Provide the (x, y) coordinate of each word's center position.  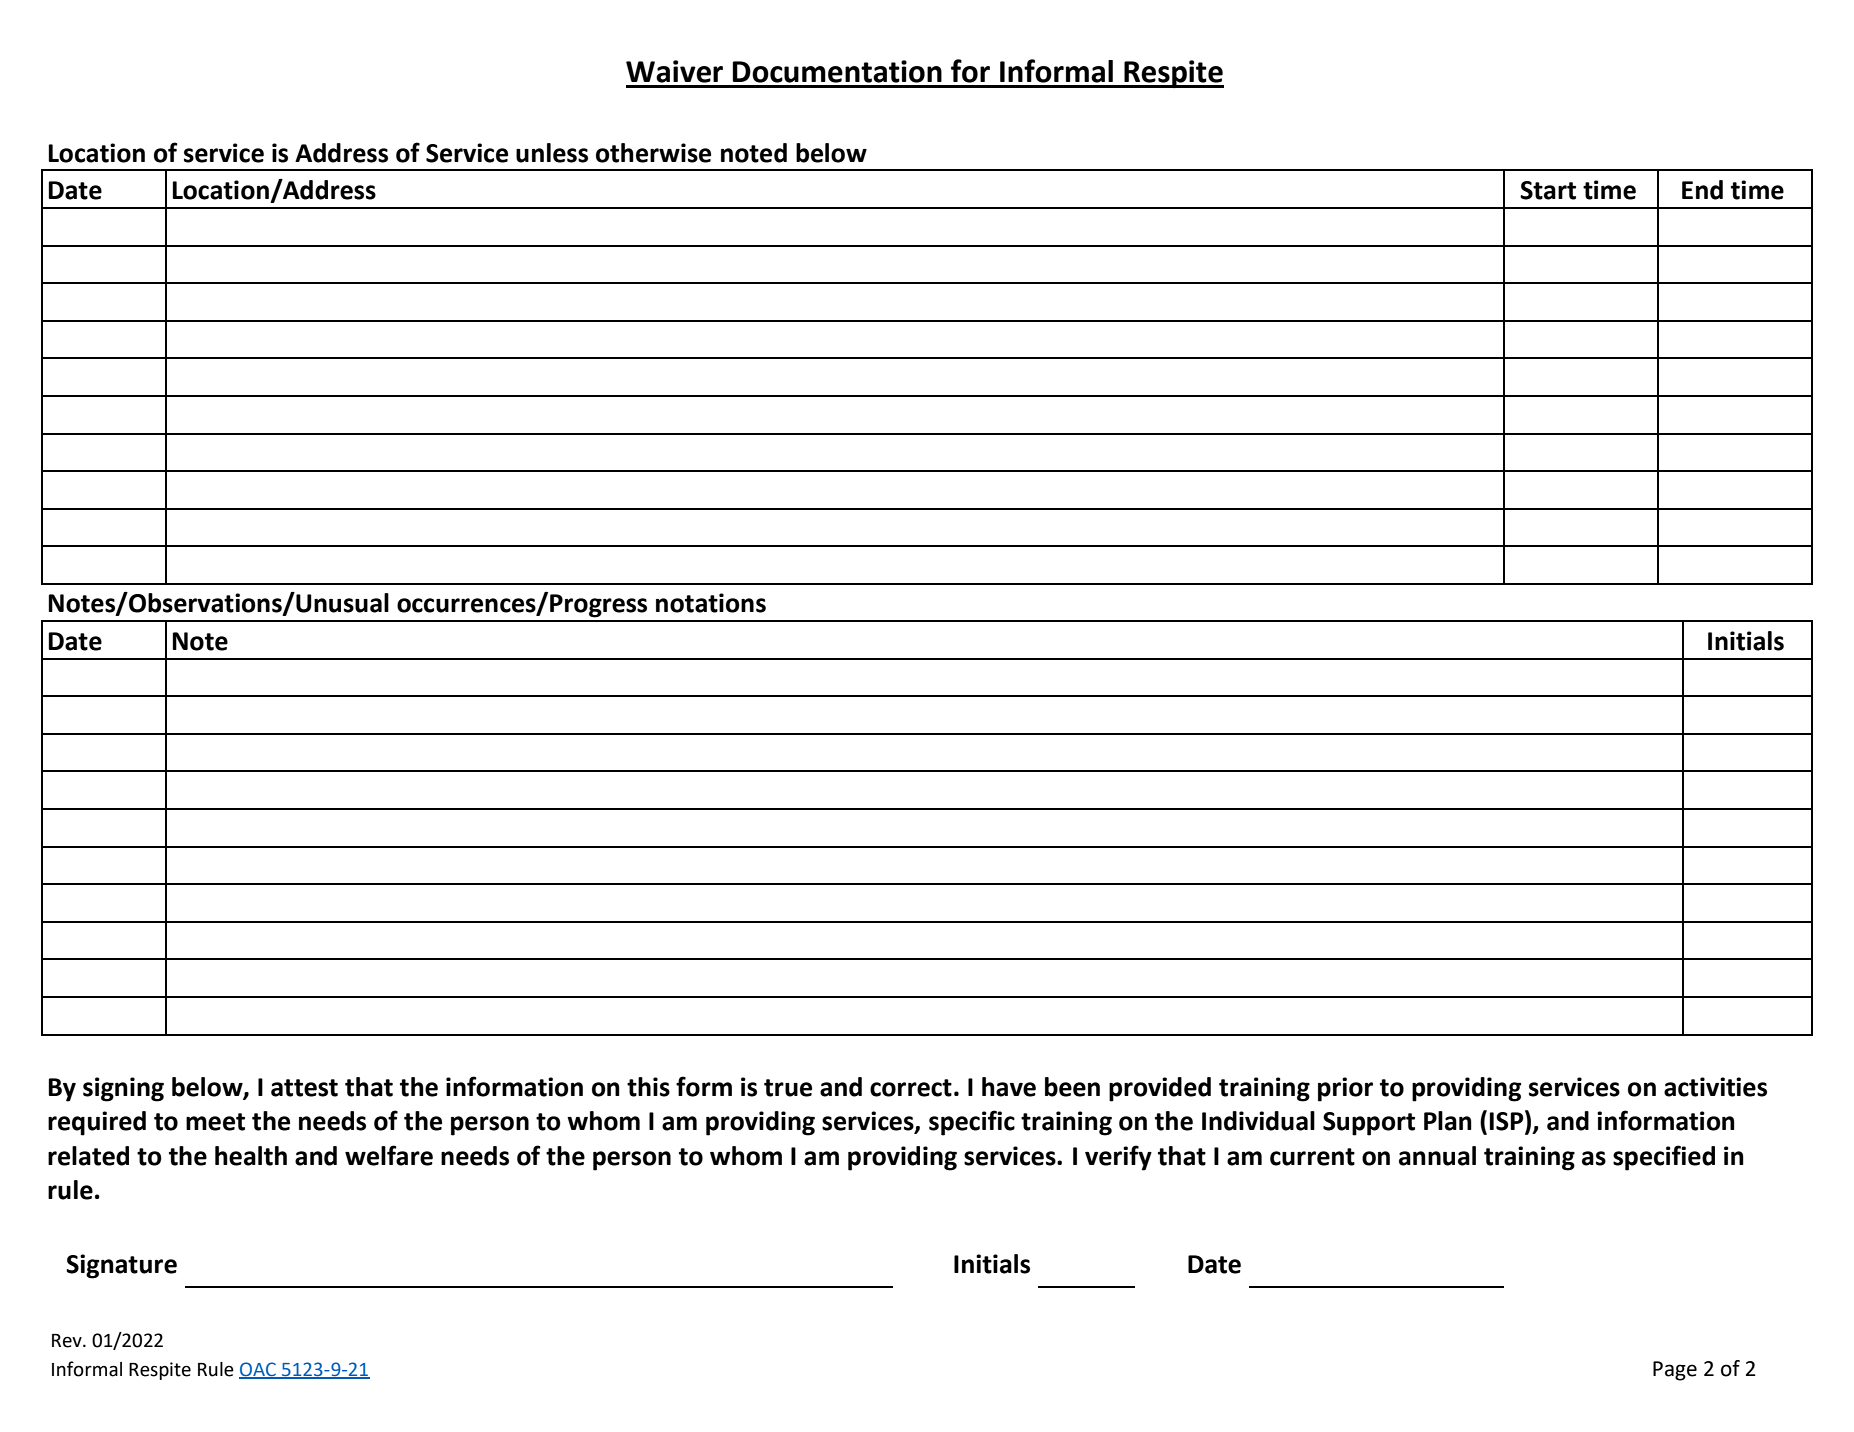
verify (1118, 1158)
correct (911, 1088)
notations (711, 603)
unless (552, 153)
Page (1675, 1371)
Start (1548, 190)
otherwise (653, 153)
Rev (68, 1341)
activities (1715, 1087)
